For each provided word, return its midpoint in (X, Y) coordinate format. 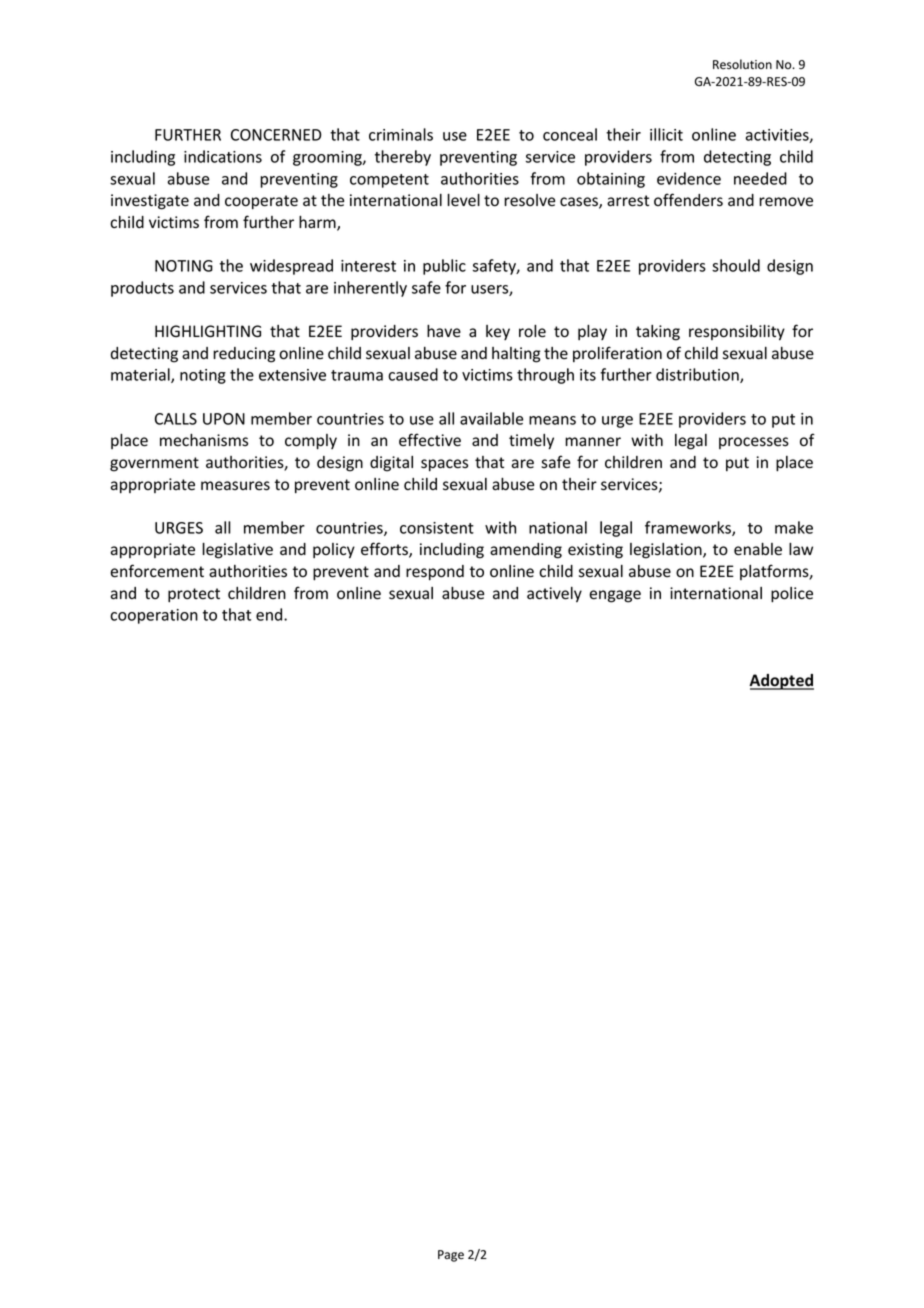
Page (451, 1256)
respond (435, 573)
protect (194, 595)
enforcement (157, 571)
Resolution (742, 64)
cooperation (154, 616)
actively (554, 595)
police (792, 595)
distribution (698, 375)
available (492, 418)
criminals (401, 134)
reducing (244, 355)
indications (223, 156)
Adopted (781, 682)
